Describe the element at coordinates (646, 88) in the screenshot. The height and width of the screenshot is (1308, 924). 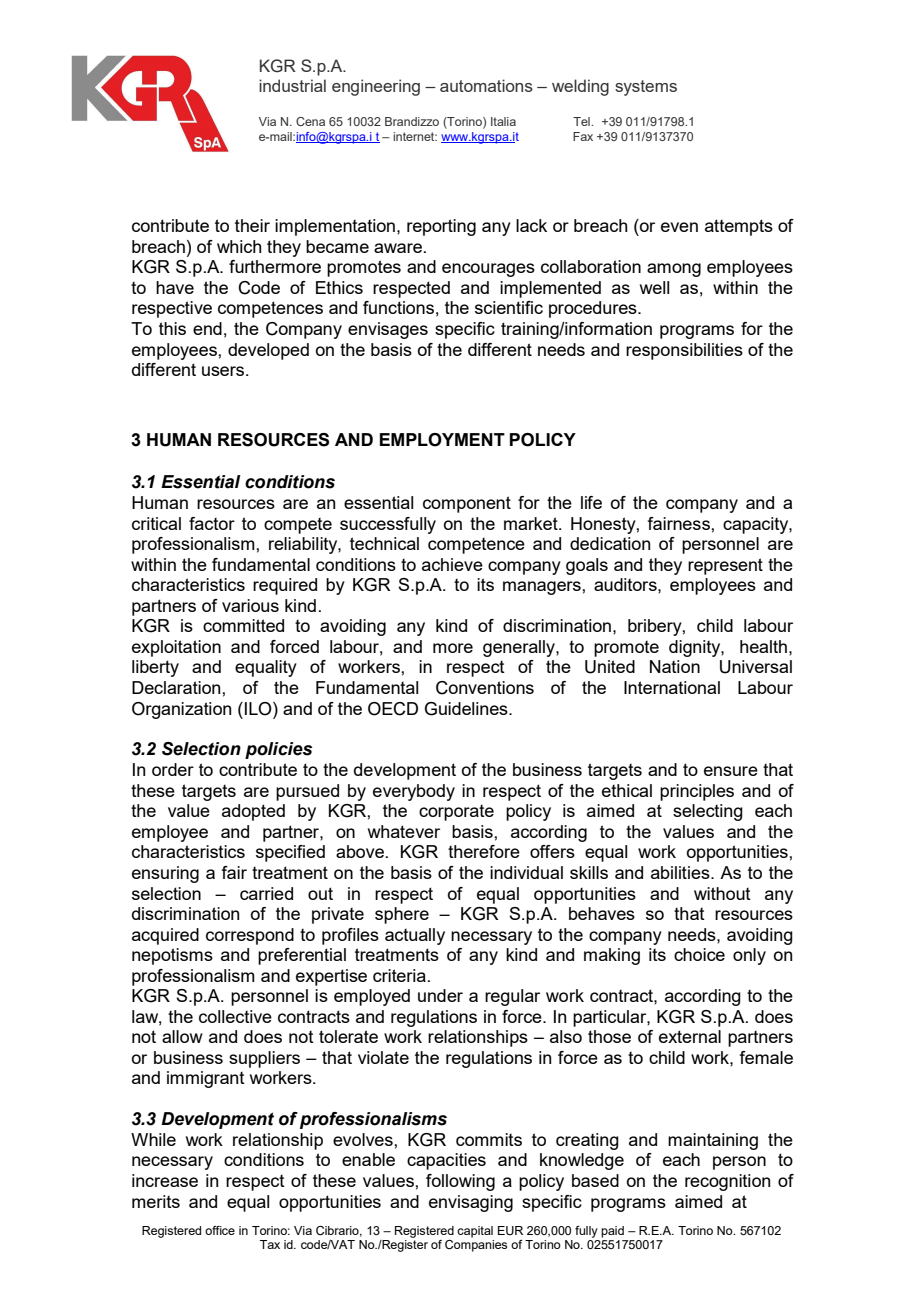
I see `systems` at that location.
